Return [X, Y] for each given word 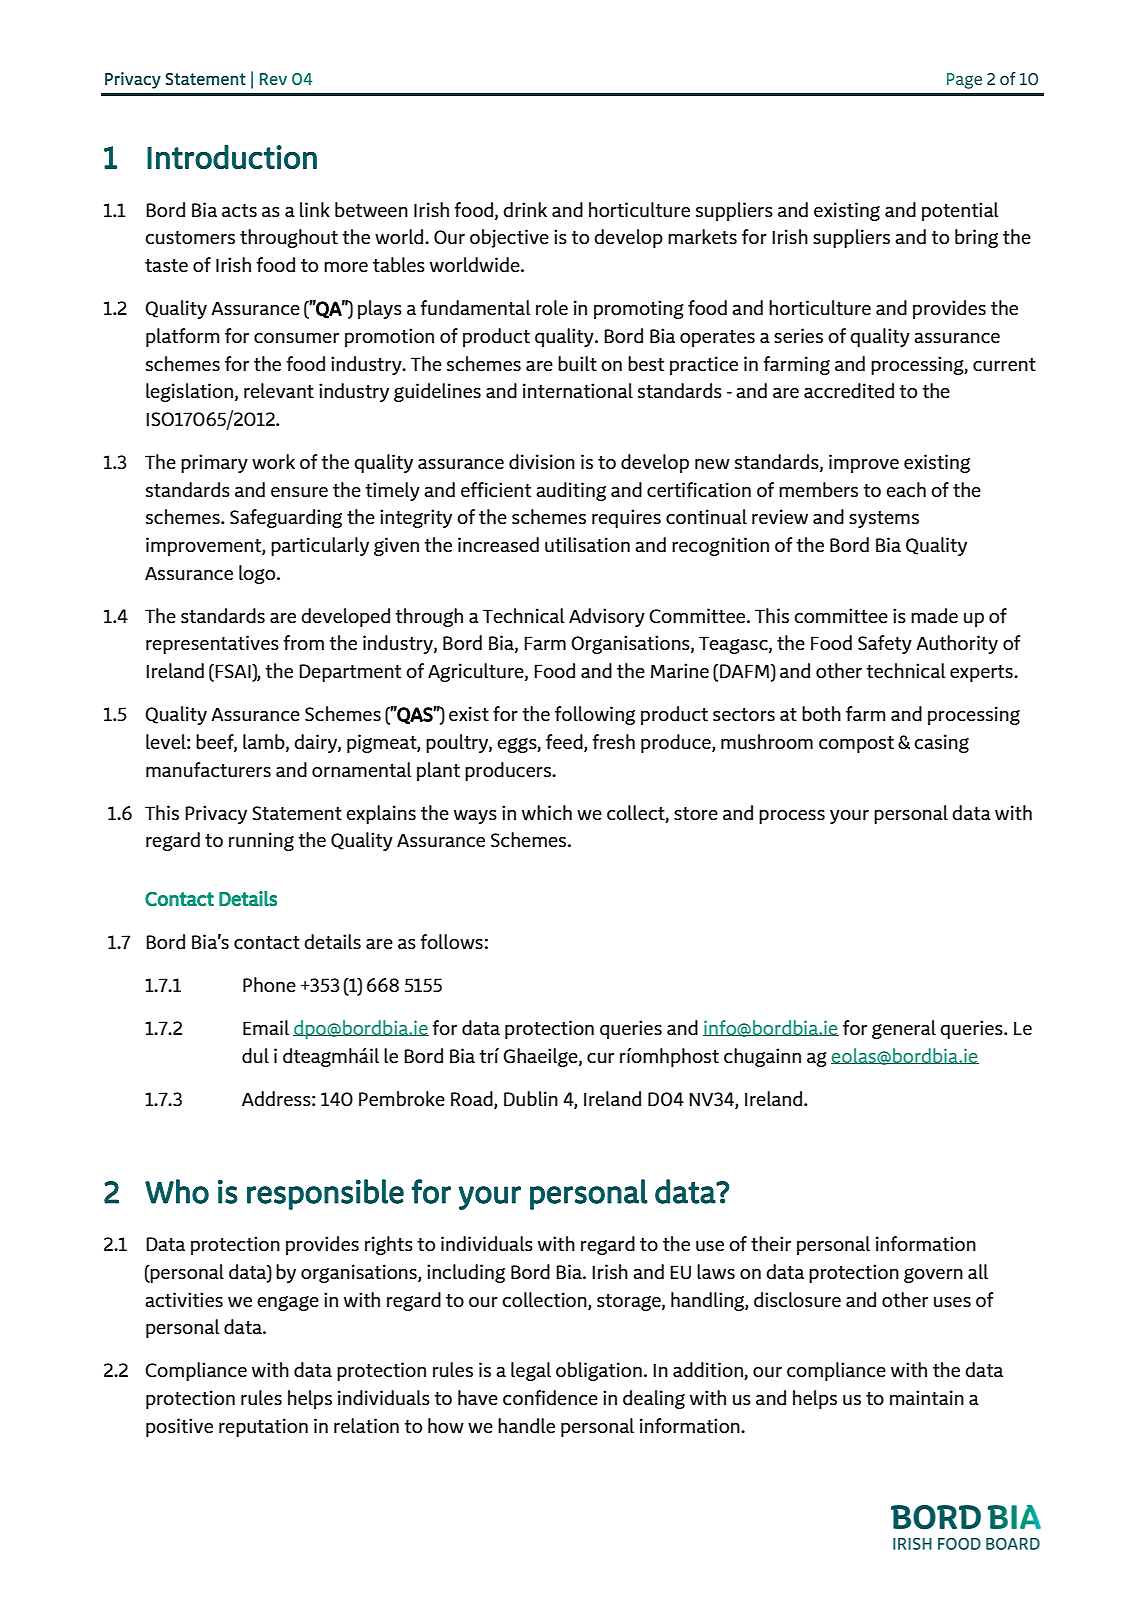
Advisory [607, 617]
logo [258, 574]
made [934, 615]
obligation [599, 1371]
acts [239, 210]
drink [525, 209]
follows [451, 941]
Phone [269, 984]
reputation [263, 1427]
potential [960, 211]
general [904, 1029]
